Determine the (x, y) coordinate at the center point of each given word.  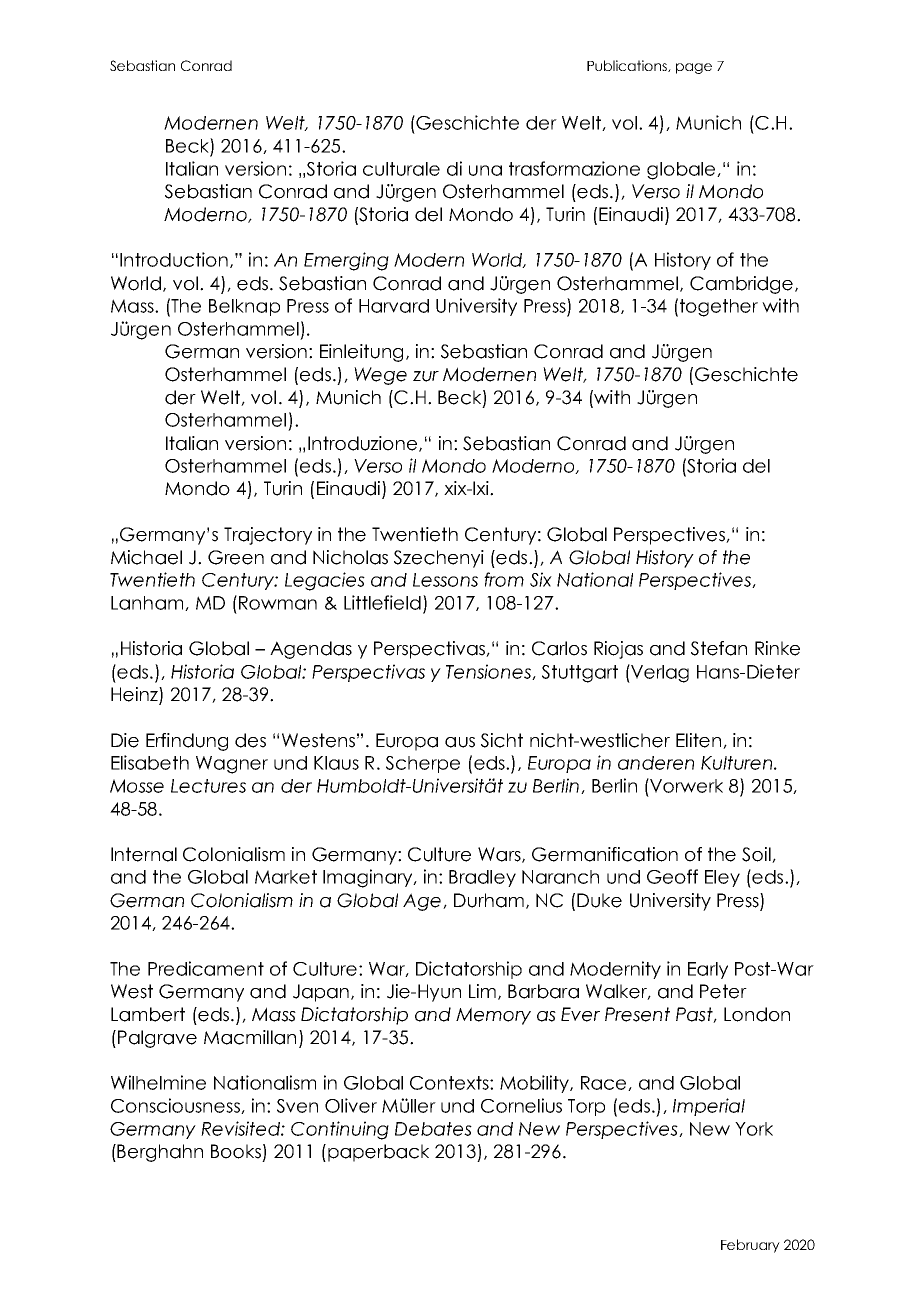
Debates (433, 1129)
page (694, 68)
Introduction (174, 259)
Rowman (278, 603)
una (485, 170)
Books (236, 1151)
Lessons (445, 580)
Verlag (659, 673)
